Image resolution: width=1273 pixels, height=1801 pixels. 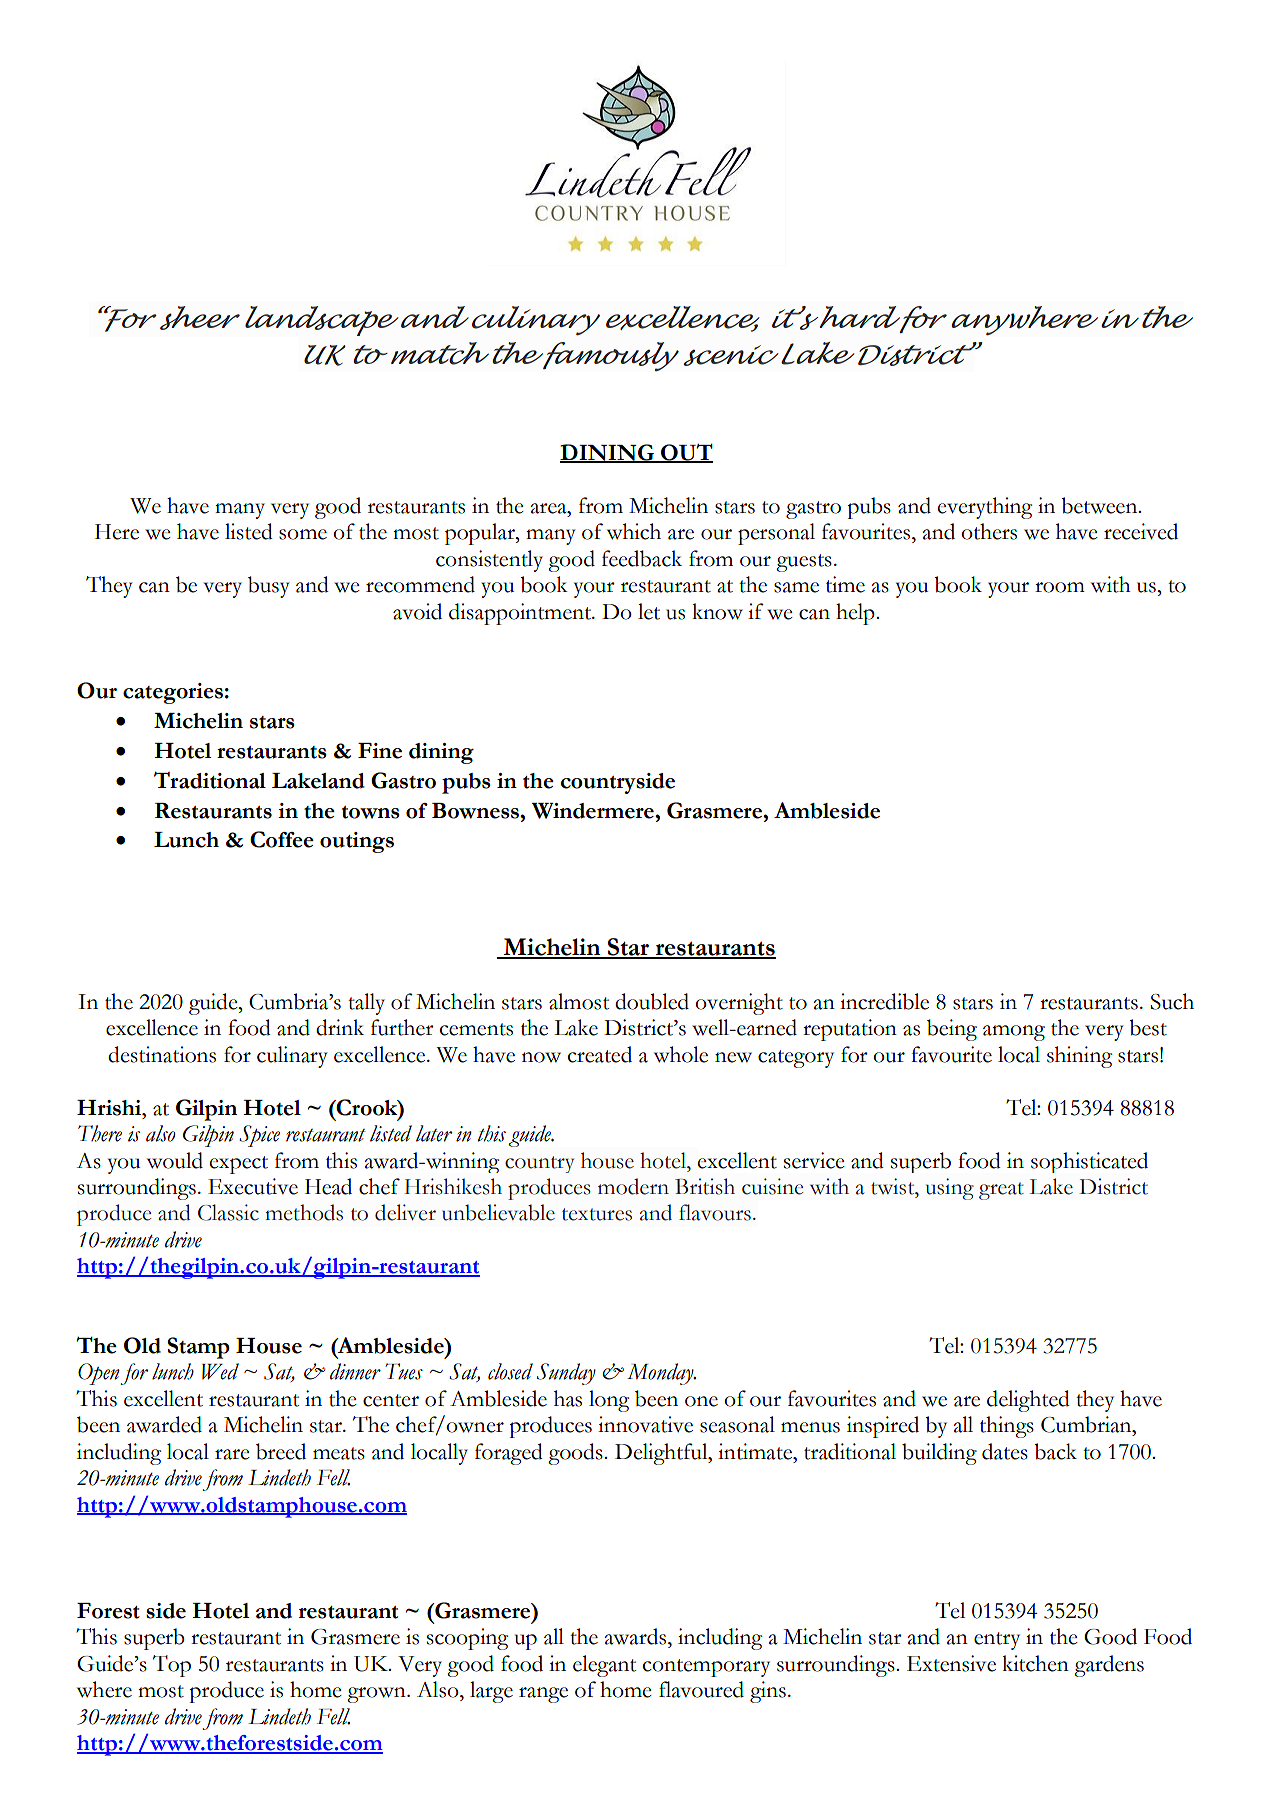 I want to click on created, so click(x=599, y=1054).
